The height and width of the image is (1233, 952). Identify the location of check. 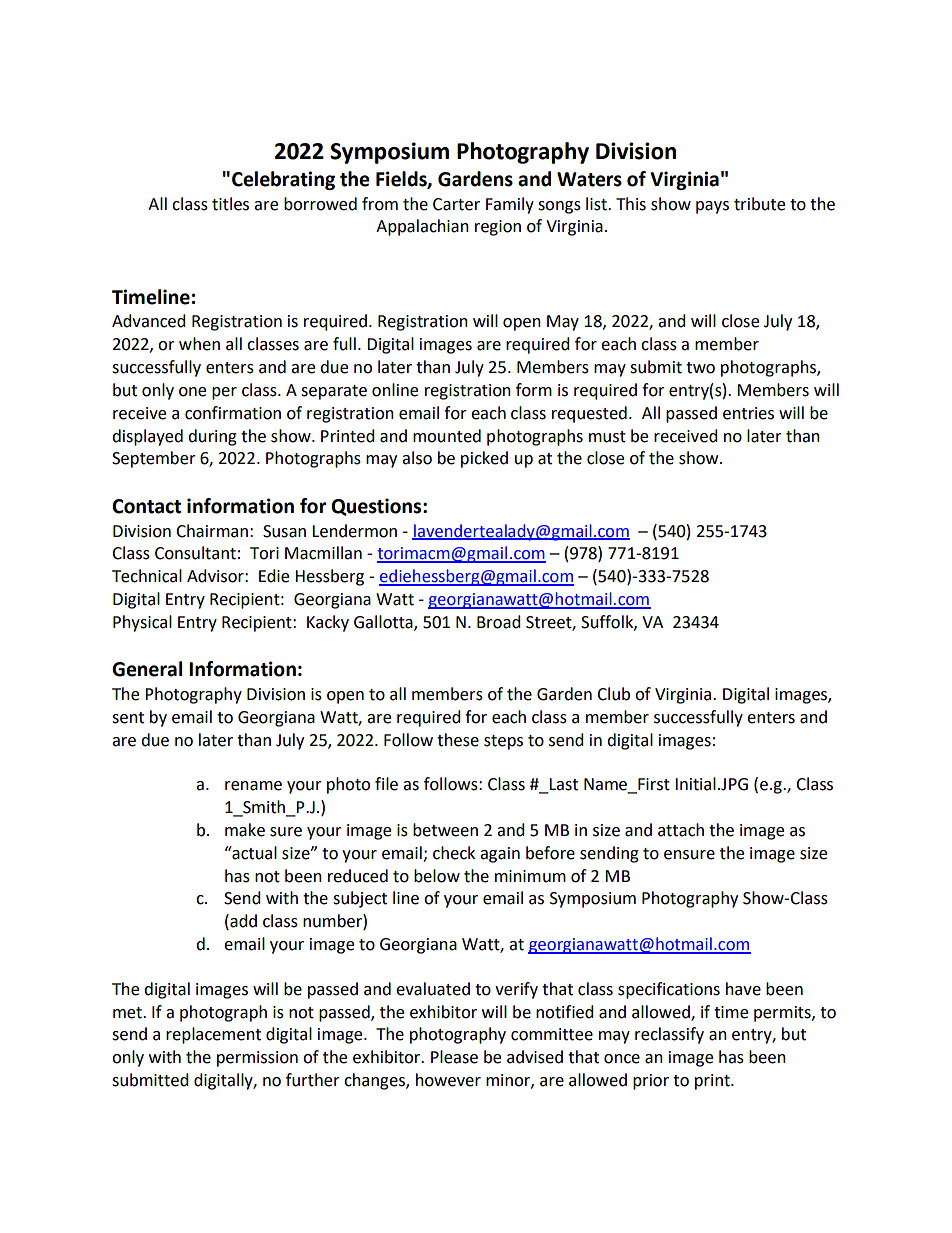
(454, 853).
